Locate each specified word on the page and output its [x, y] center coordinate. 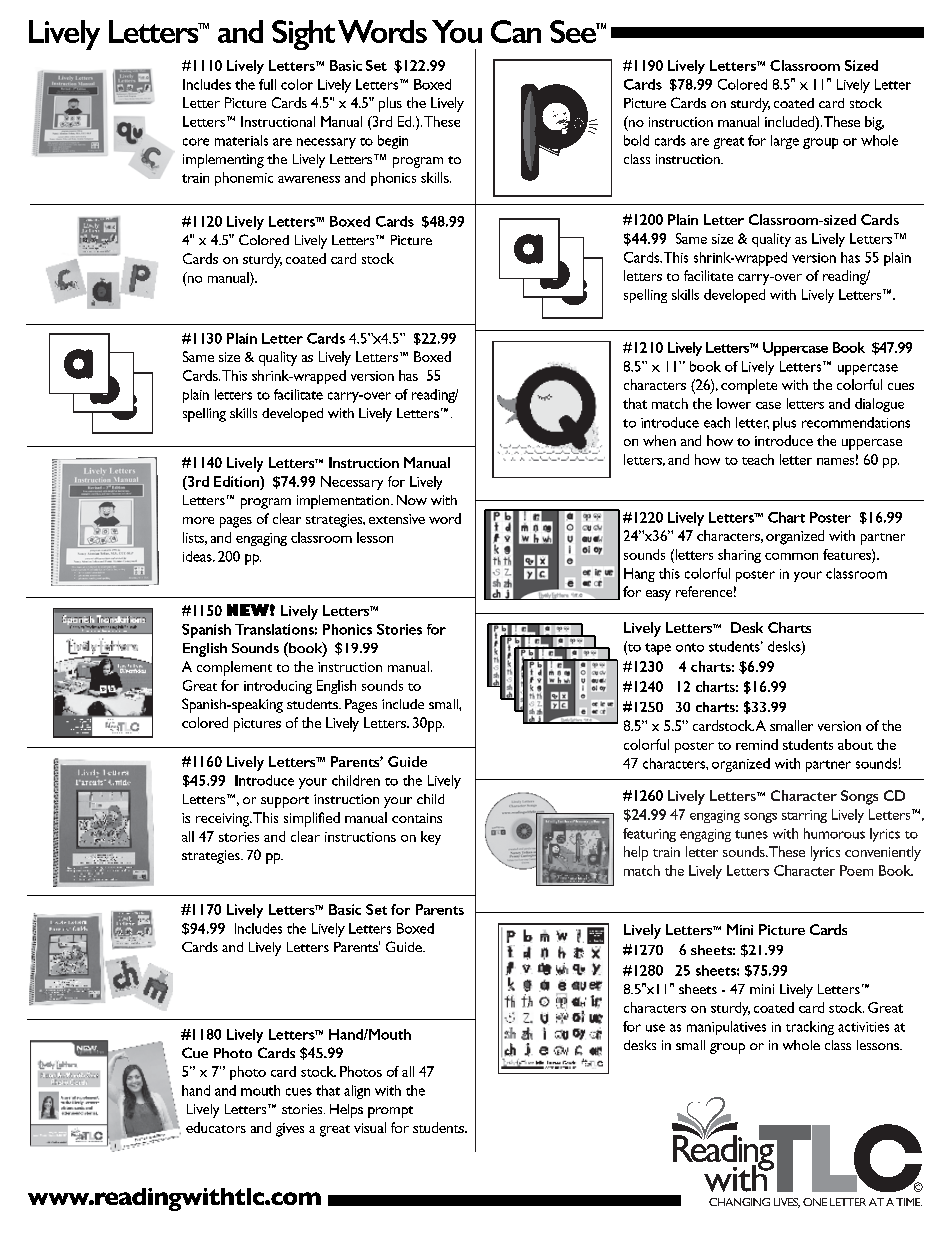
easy [658, 595]
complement [234, 668]
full [267, 84]
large [785, 142]
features [848, 554]
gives [290, 1130]
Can [516, 31]
